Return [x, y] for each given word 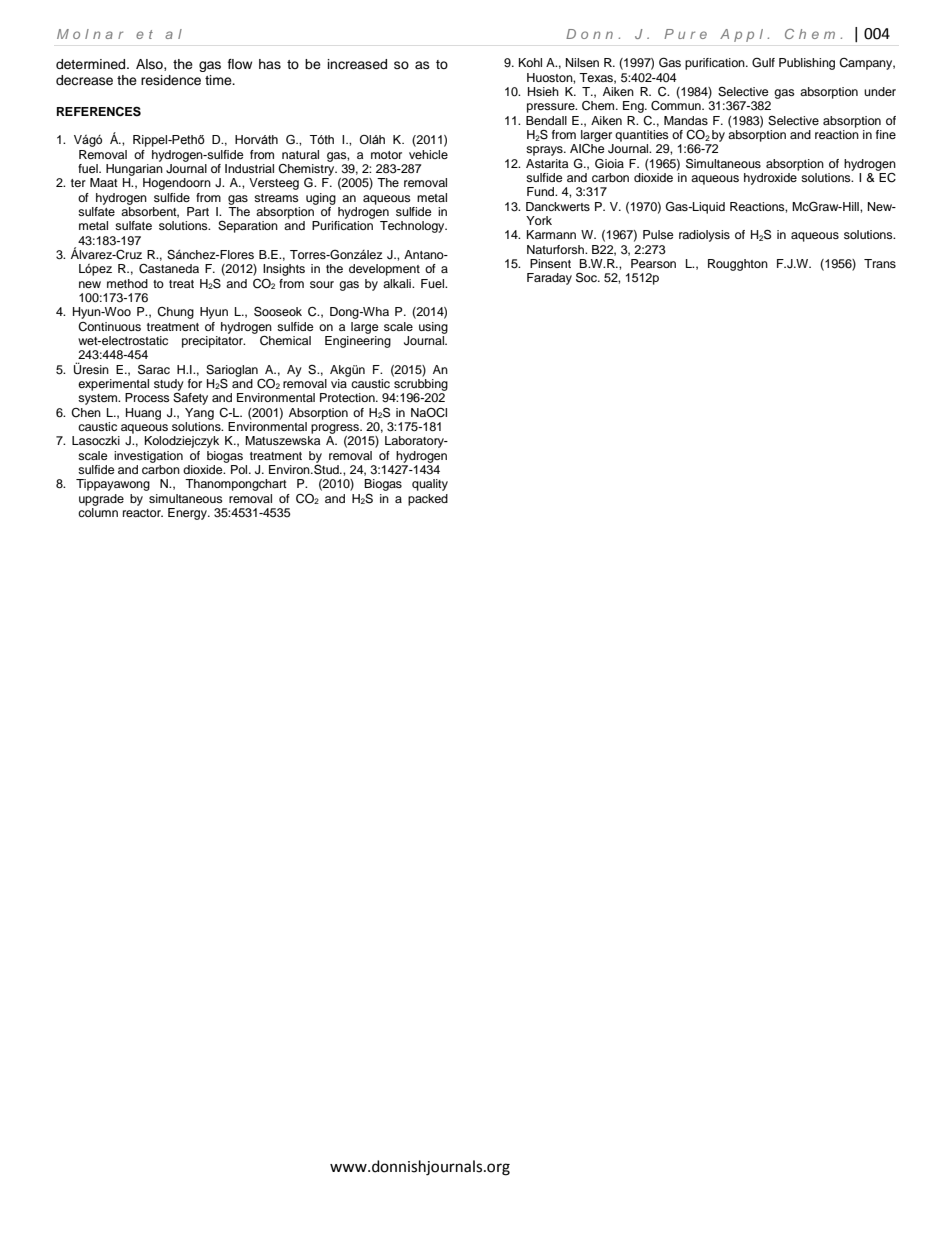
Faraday [549, 279]
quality [430, 485]
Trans [880, 263]
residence [171, 80]
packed [428, 500]
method [127, 283]
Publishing [807, 64]
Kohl [530, 62]
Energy [188, 514]
